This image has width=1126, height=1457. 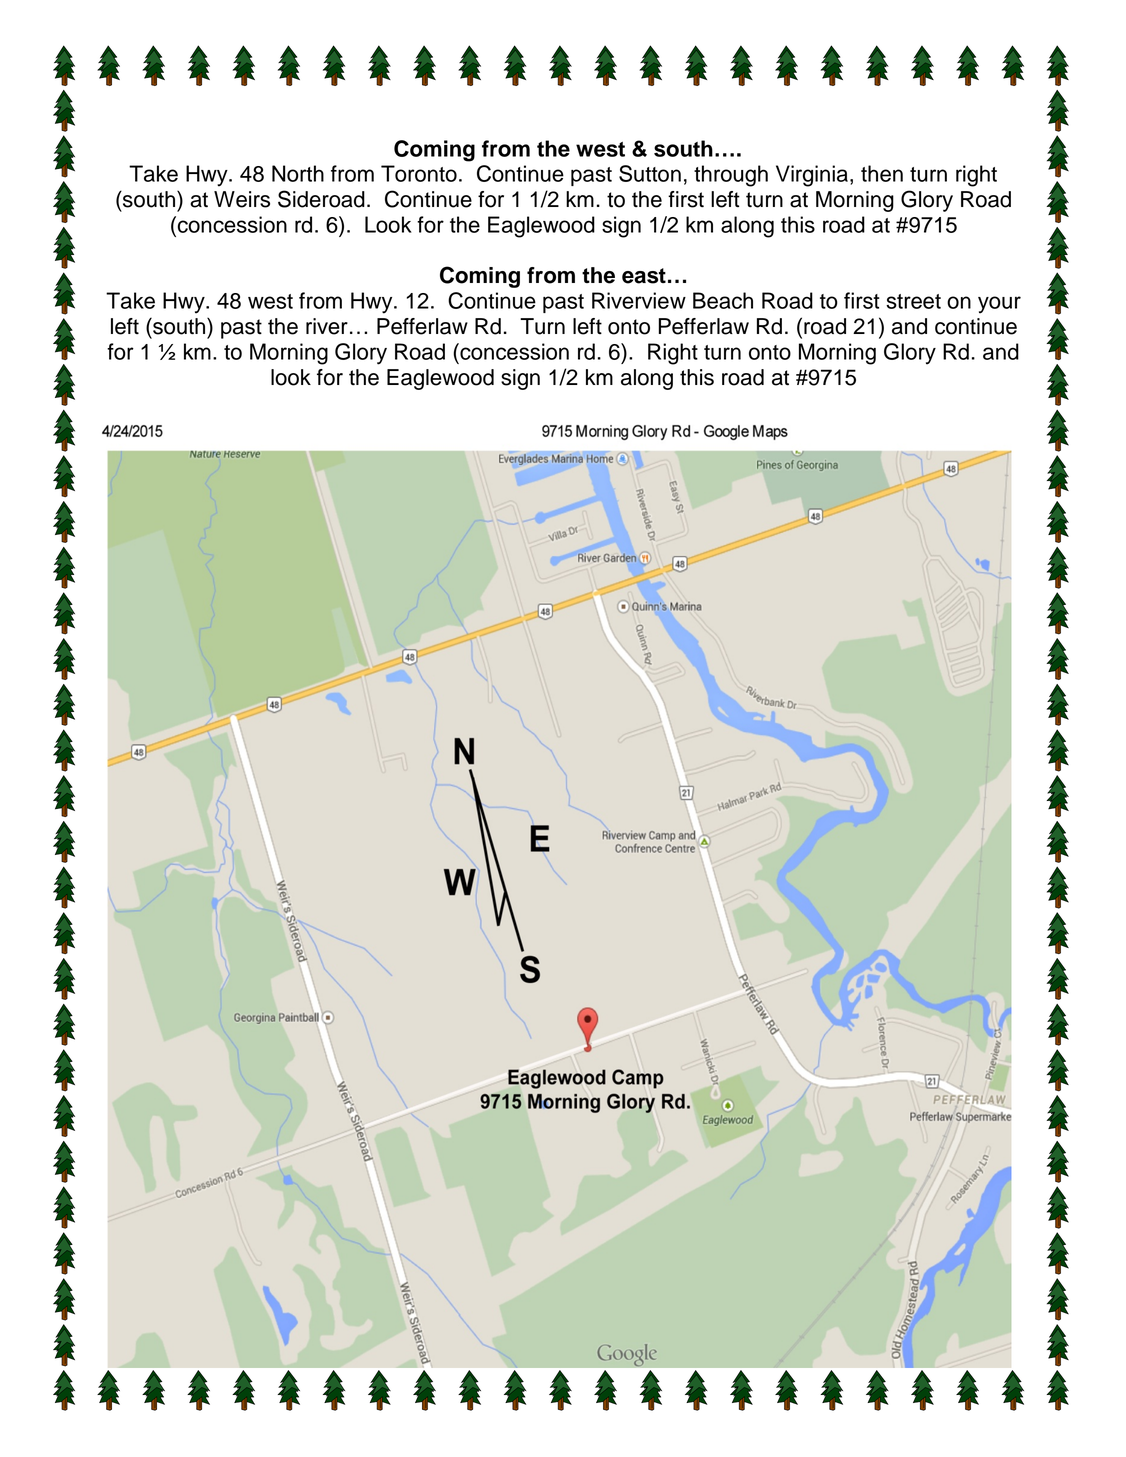 I want to click on North, so click(x=298, y=173).
